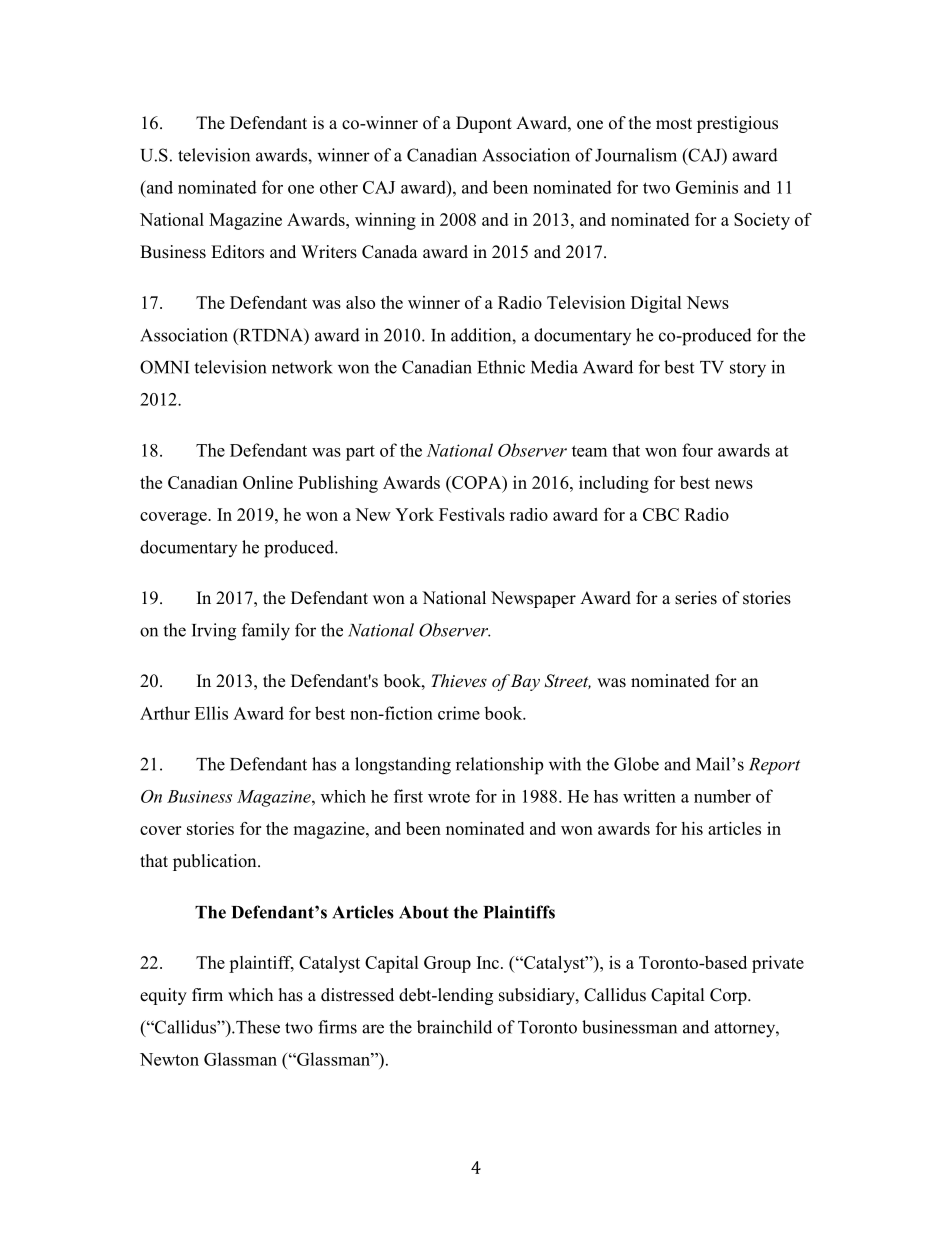 This screenshot has height=1233, width=952. Describe the element at coordinates (707, 187) in the screenshot. I see `Geminis` at that location.
